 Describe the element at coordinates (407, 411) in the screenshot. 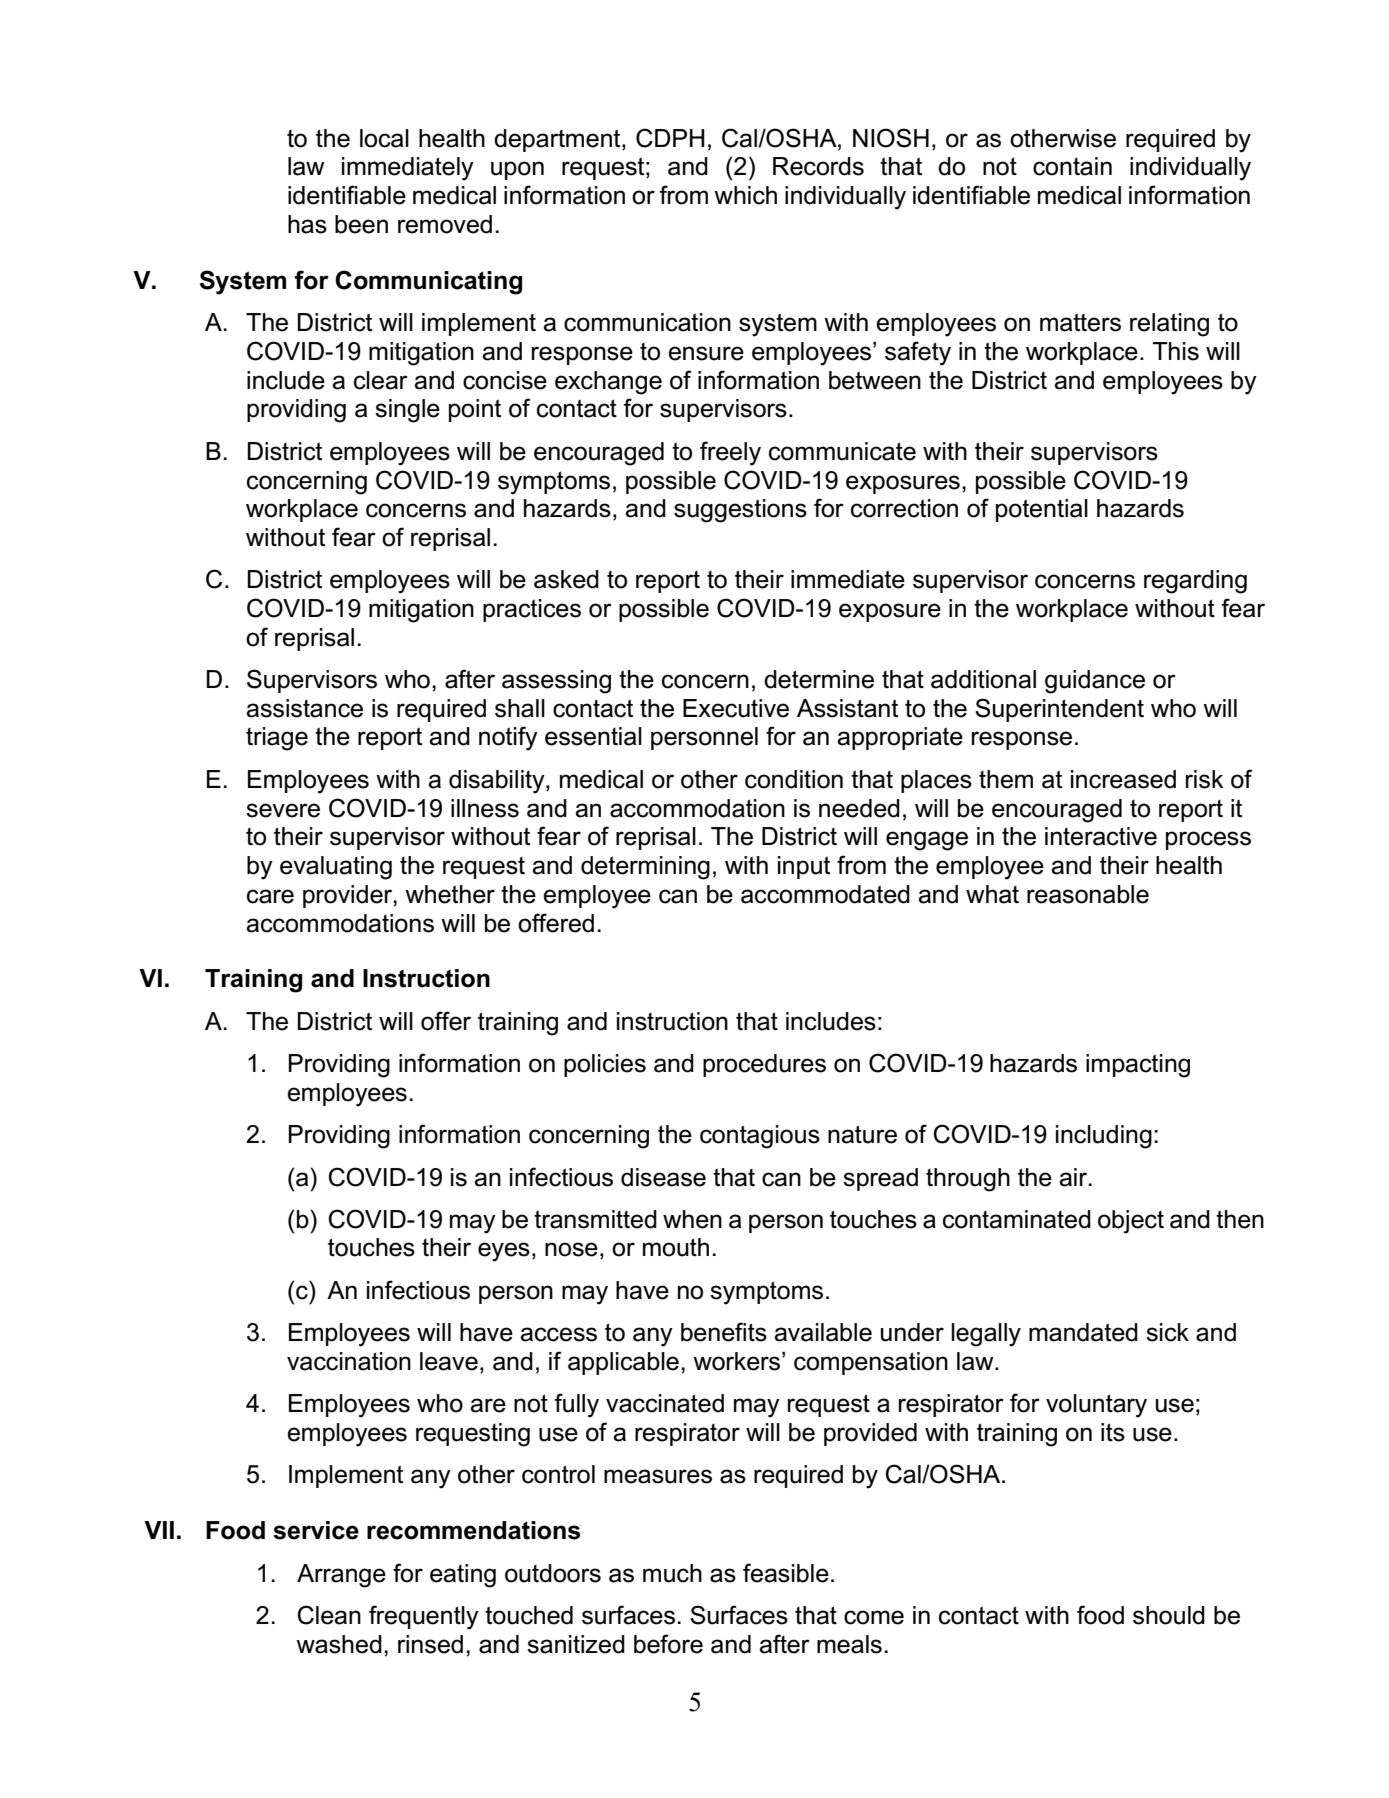

I see `single` at that location.
